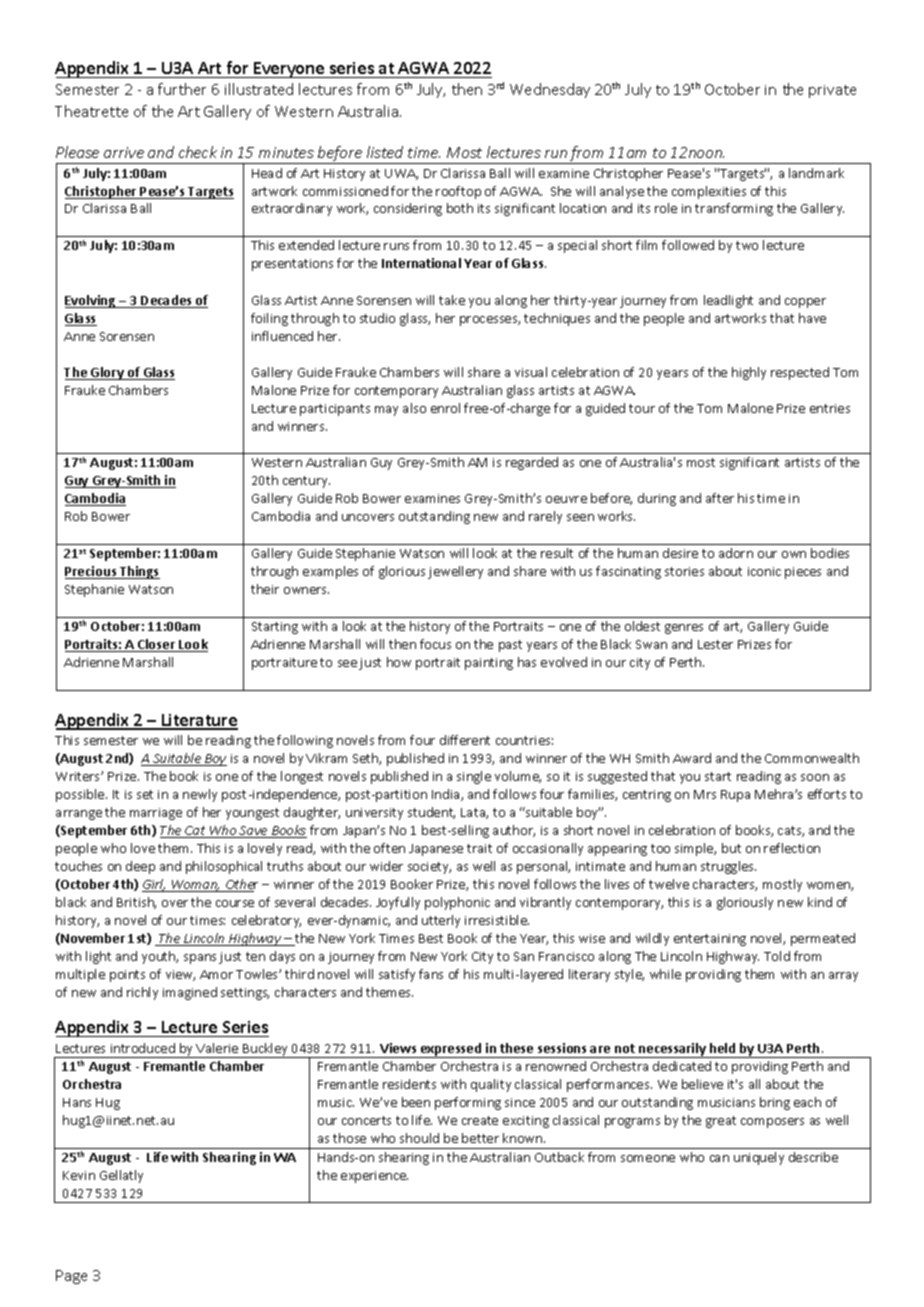  What do you see at coordinates (198, 152) in the screenshot?
I see `check` at bounding box center [198, 152].
